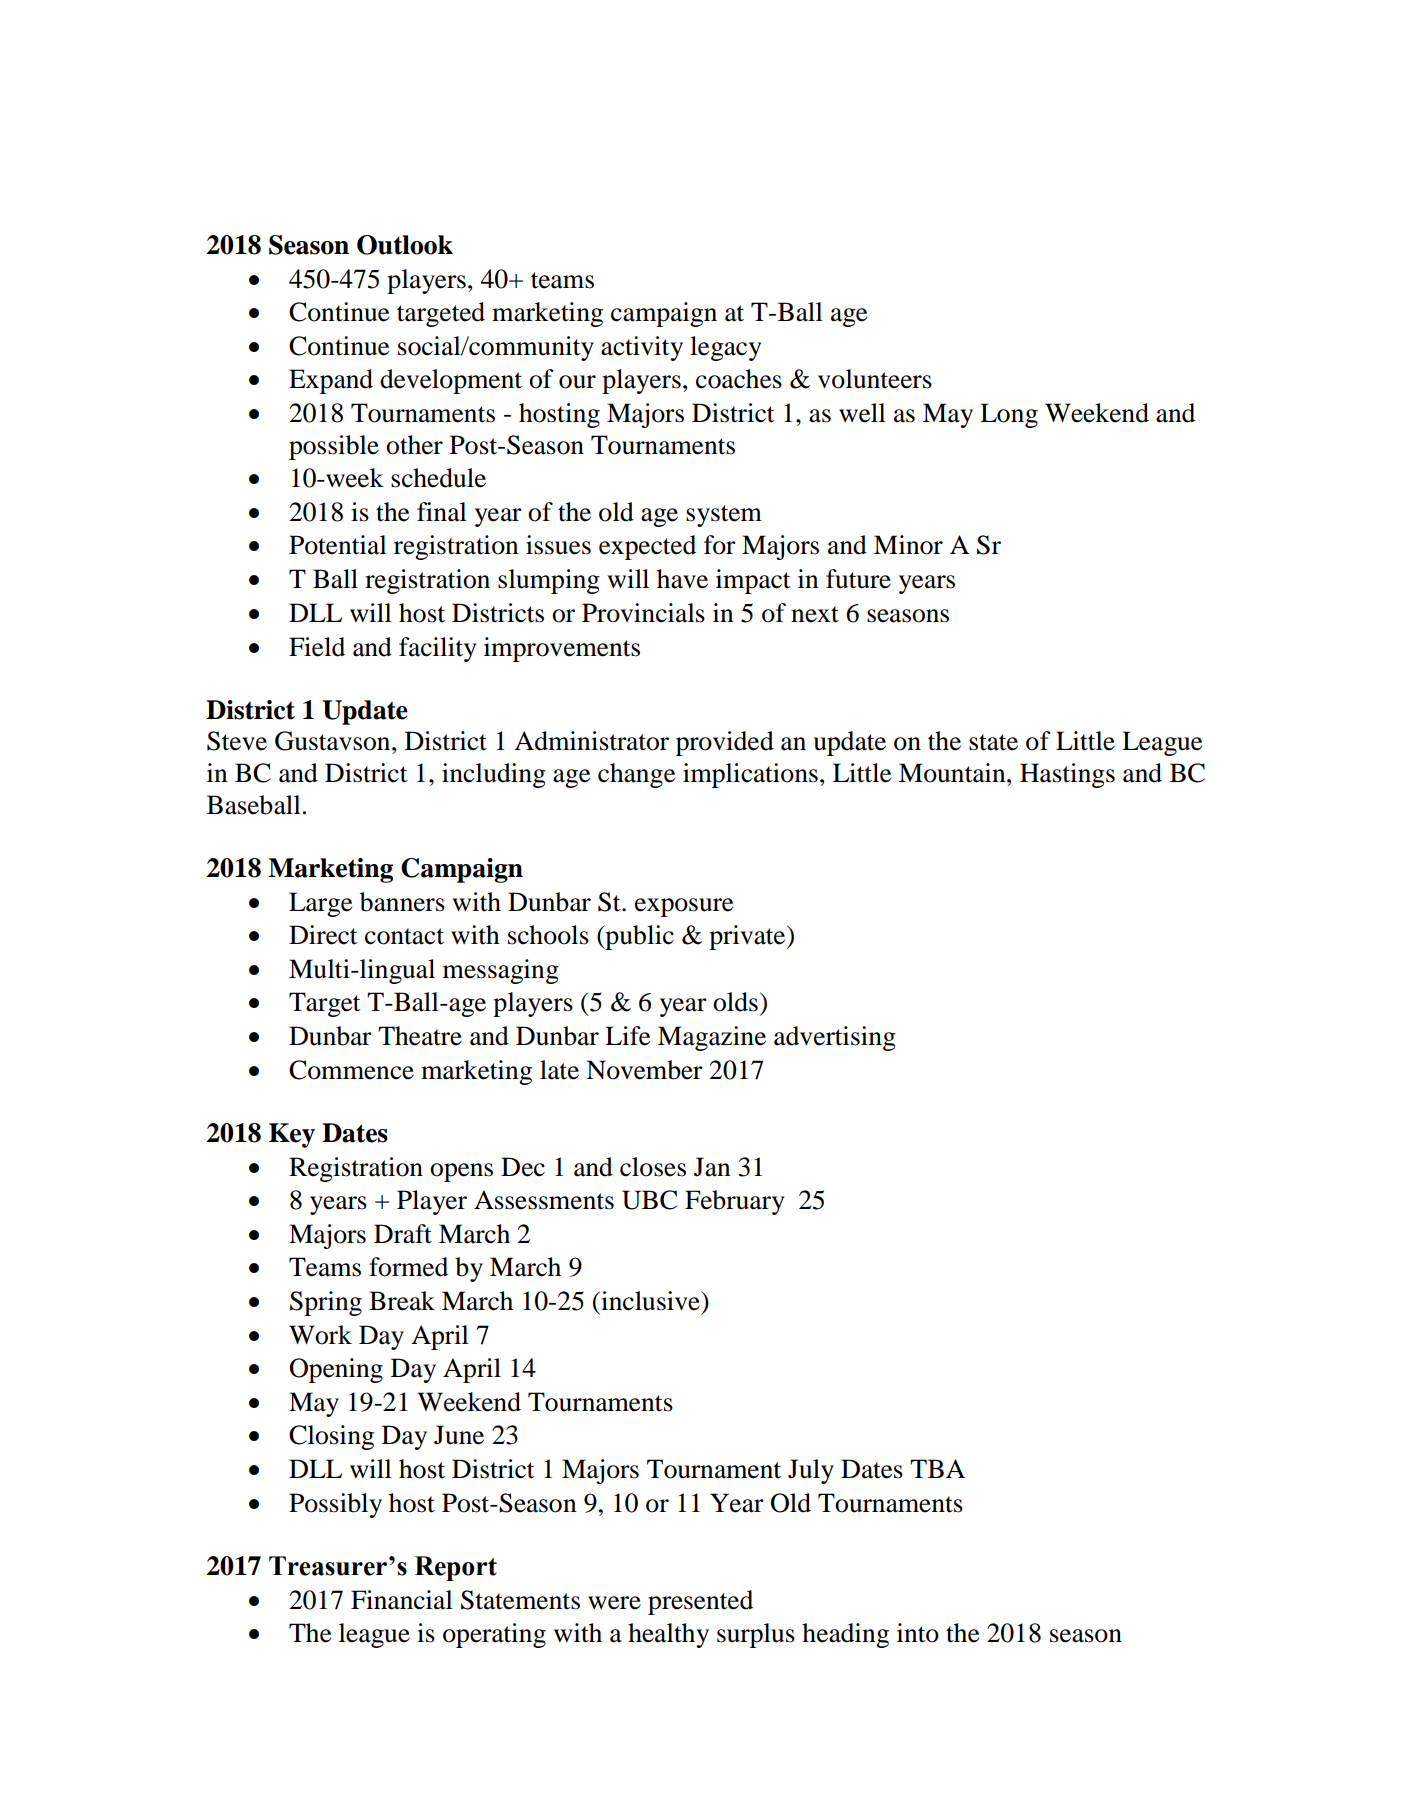  I want to click on Outlook, so click(405, 245).
